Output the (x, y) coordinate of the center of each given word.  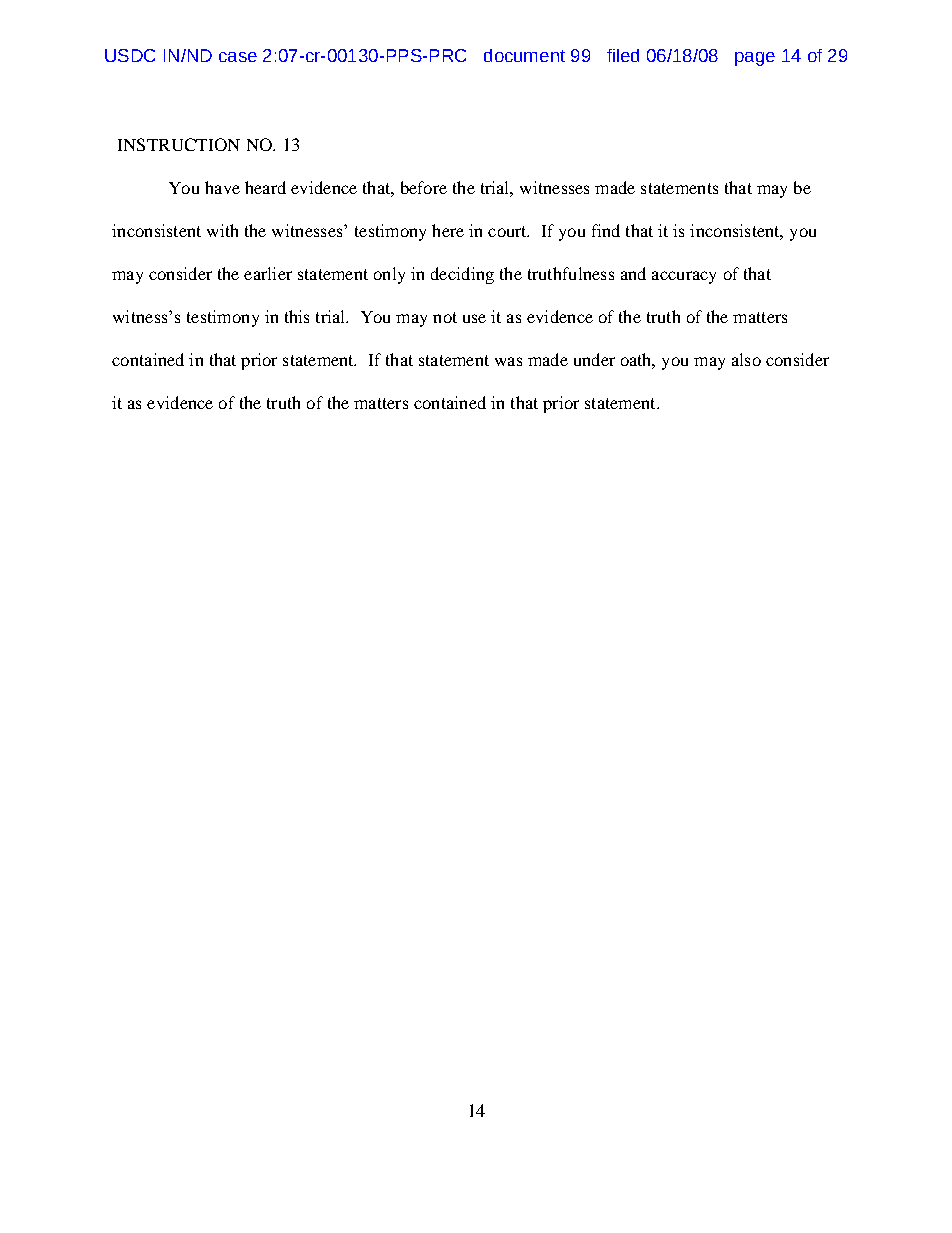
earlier (268, 273)
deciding (462, 275)
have (222, 187)
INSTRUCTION (179, 144)
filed (623, 55)
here (448, 230)
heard (265, 187)
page (755, 59)
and (633, 273)
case (238, 57)
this (297, 316)
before (424, 187)
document (524, 55)
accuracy (684, 277)
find (606, 230)
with (222, 230)
